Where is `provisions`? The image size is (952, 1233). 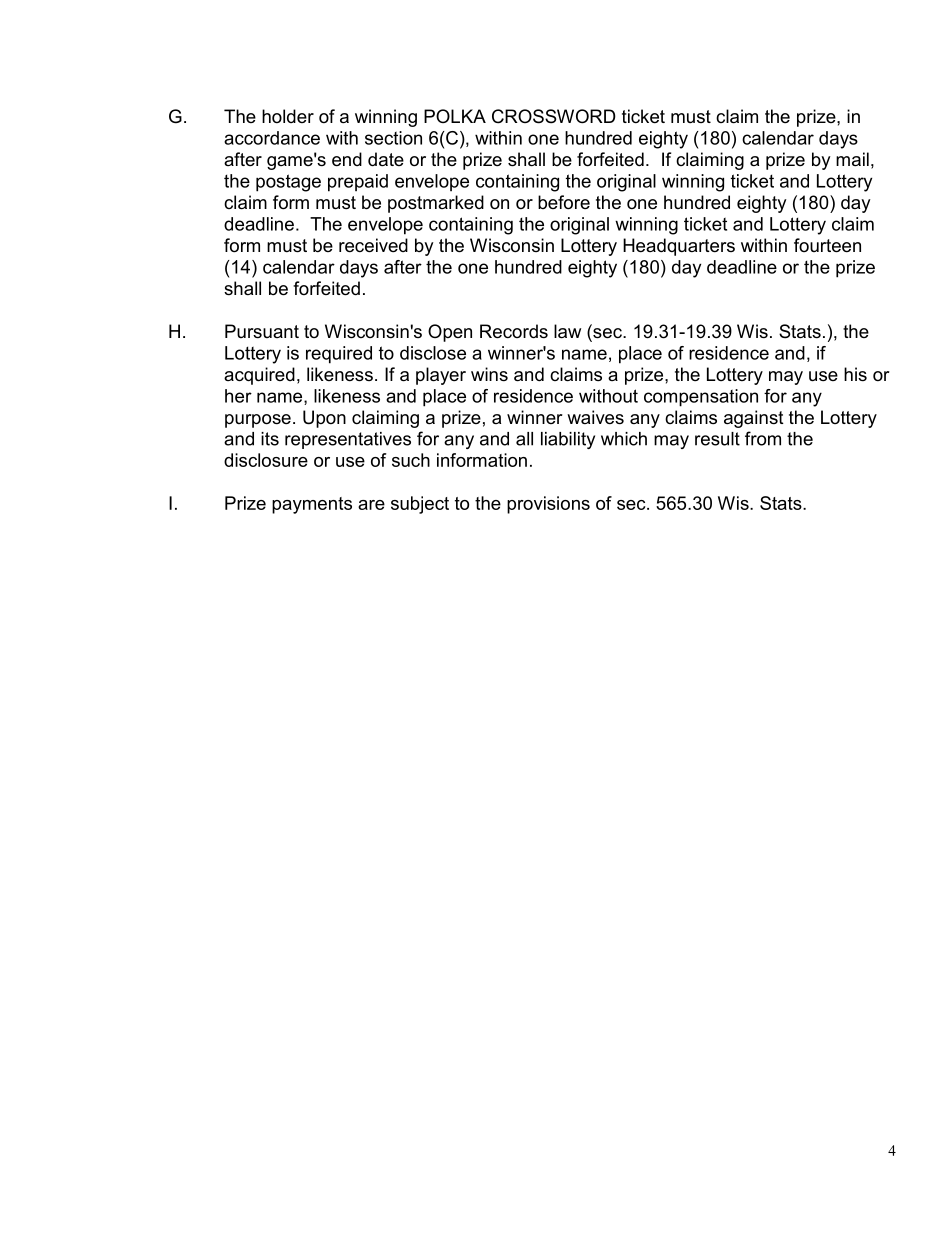
provisions is located at coordinates (548, 505).
